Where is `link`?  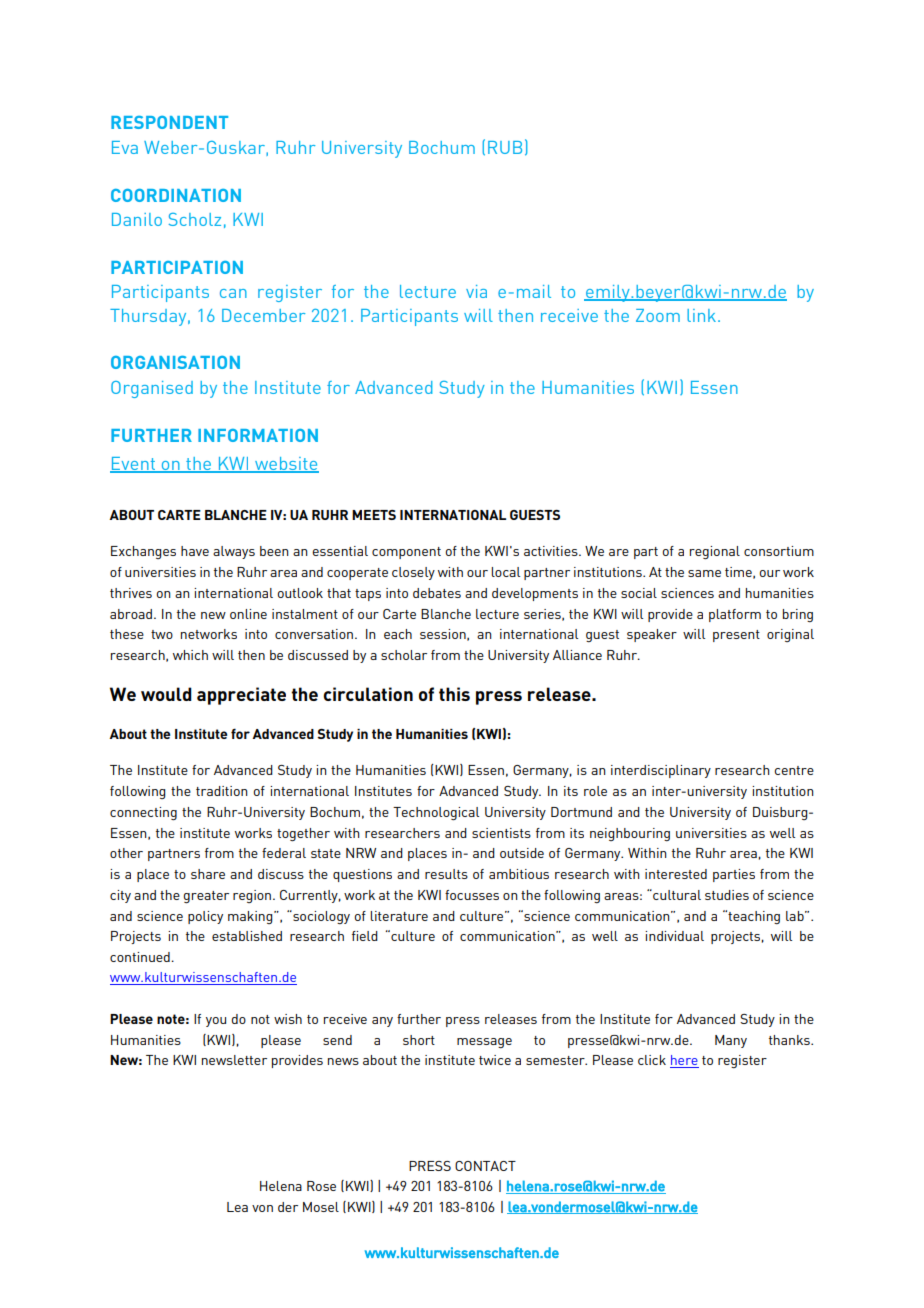
link is located at coordinates (701, 315).
